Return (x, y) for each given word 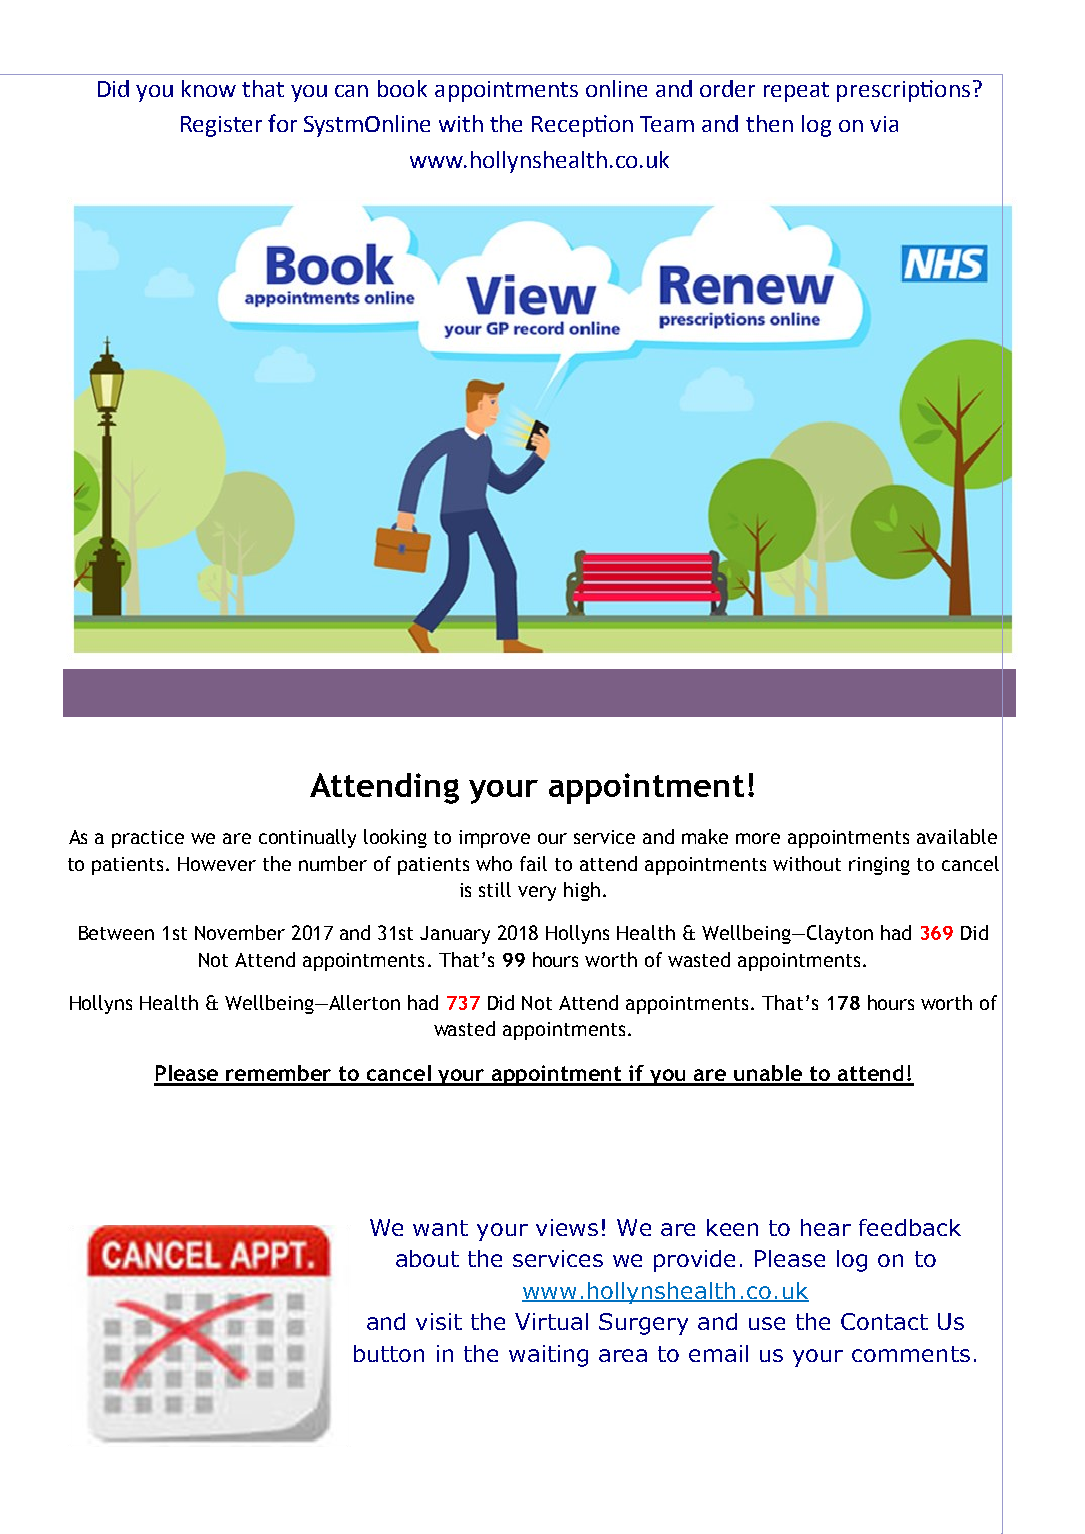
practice (148, 839)
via (884, 124)
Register (221, 126)
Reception (582, 126)
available (957, 836)
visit (439, 1321)
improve (494, 839)
